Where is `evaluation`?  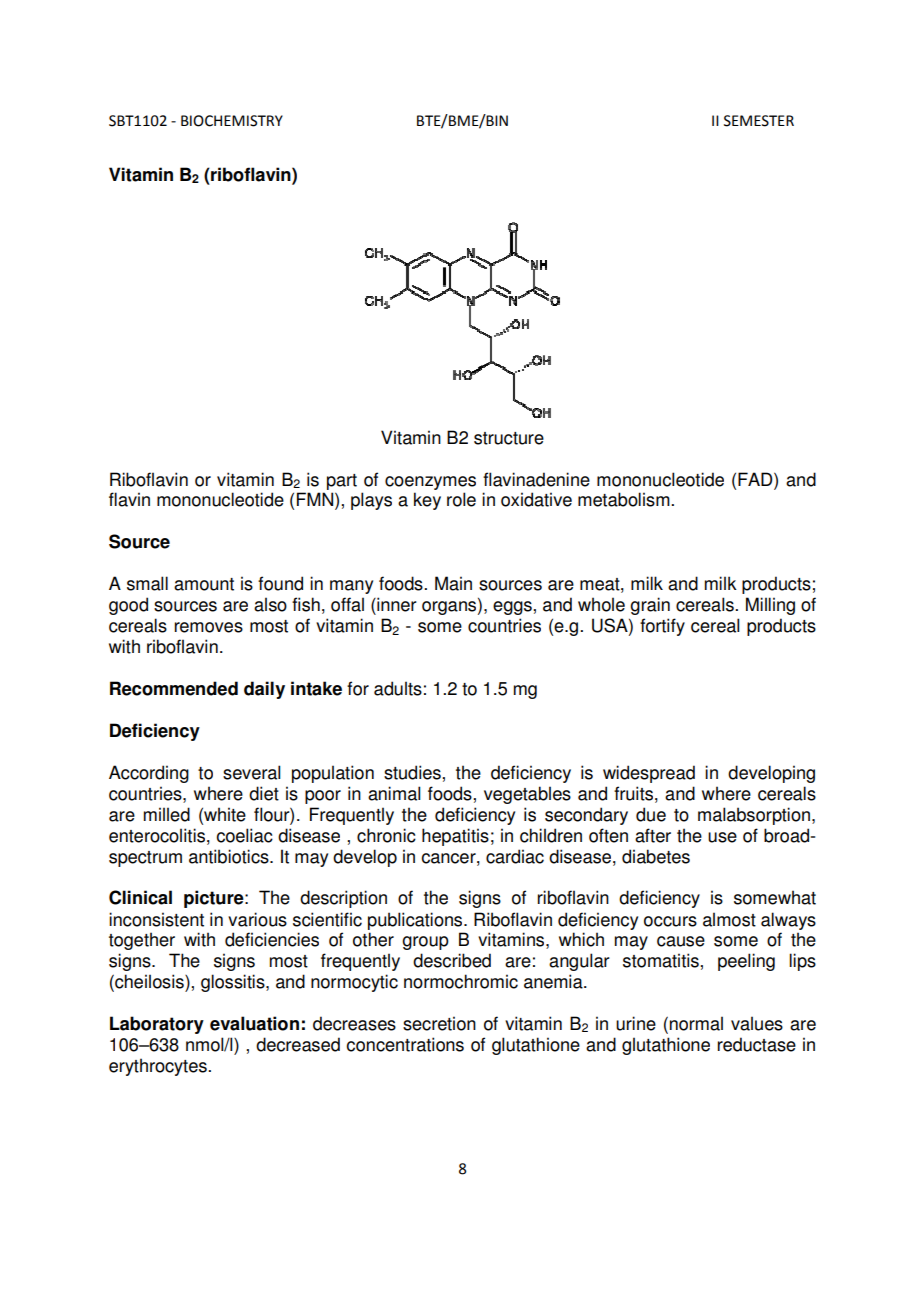
evaluation is located at coordinates (254, 1023).
